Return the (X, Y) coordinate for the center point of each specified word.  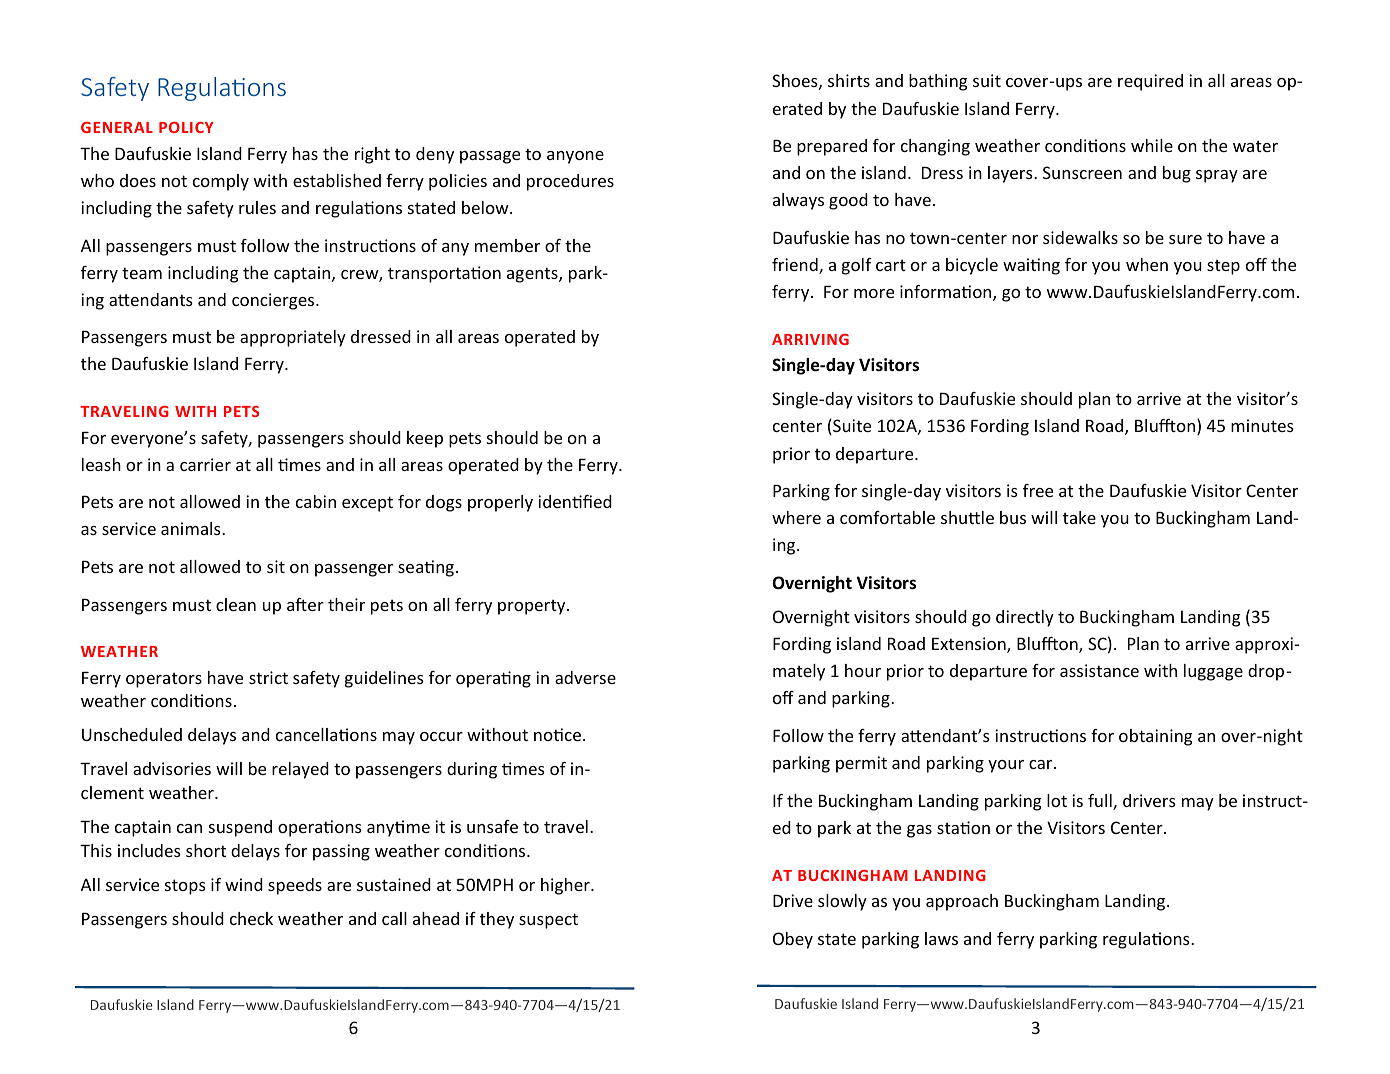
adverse (585, 677)
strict (268, 677)
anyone (575, 157)
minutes (1262, 425)
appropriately (293, 338)
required (1150, 82)
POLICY (186, 127)
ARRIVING (810, 339)
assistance (1099, 670)
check (251, 918)
